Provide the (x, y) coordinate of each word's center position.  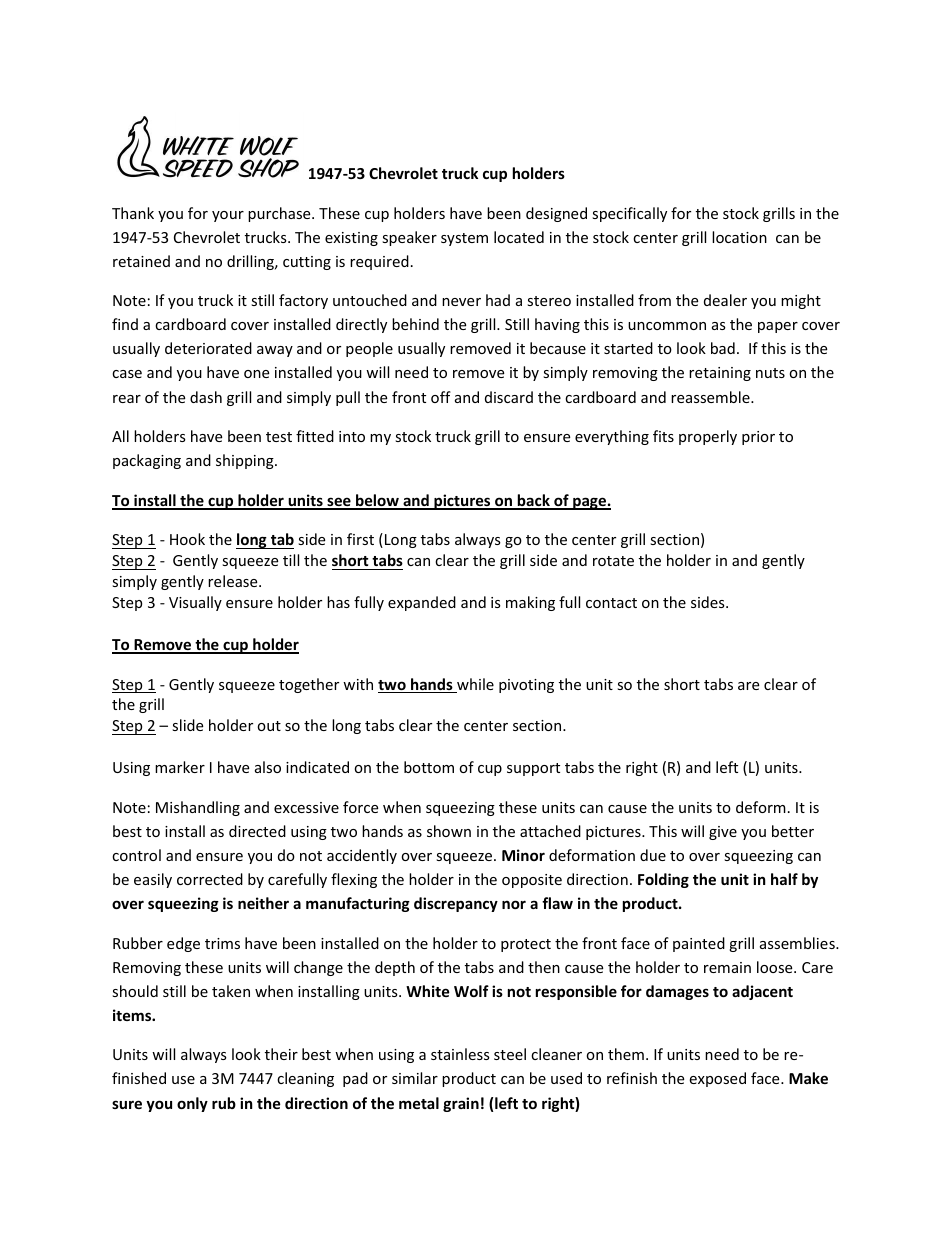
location (739, 237)
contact (611, 603)
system (464, 239)
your (228, 216)
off (441, 397)
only (192, 1104)
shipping (246, 461)
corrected (210, 879)
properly (708, 437)
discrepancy (456, 904)
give (723, 833)
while (474, 685)
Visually (195, 603)
